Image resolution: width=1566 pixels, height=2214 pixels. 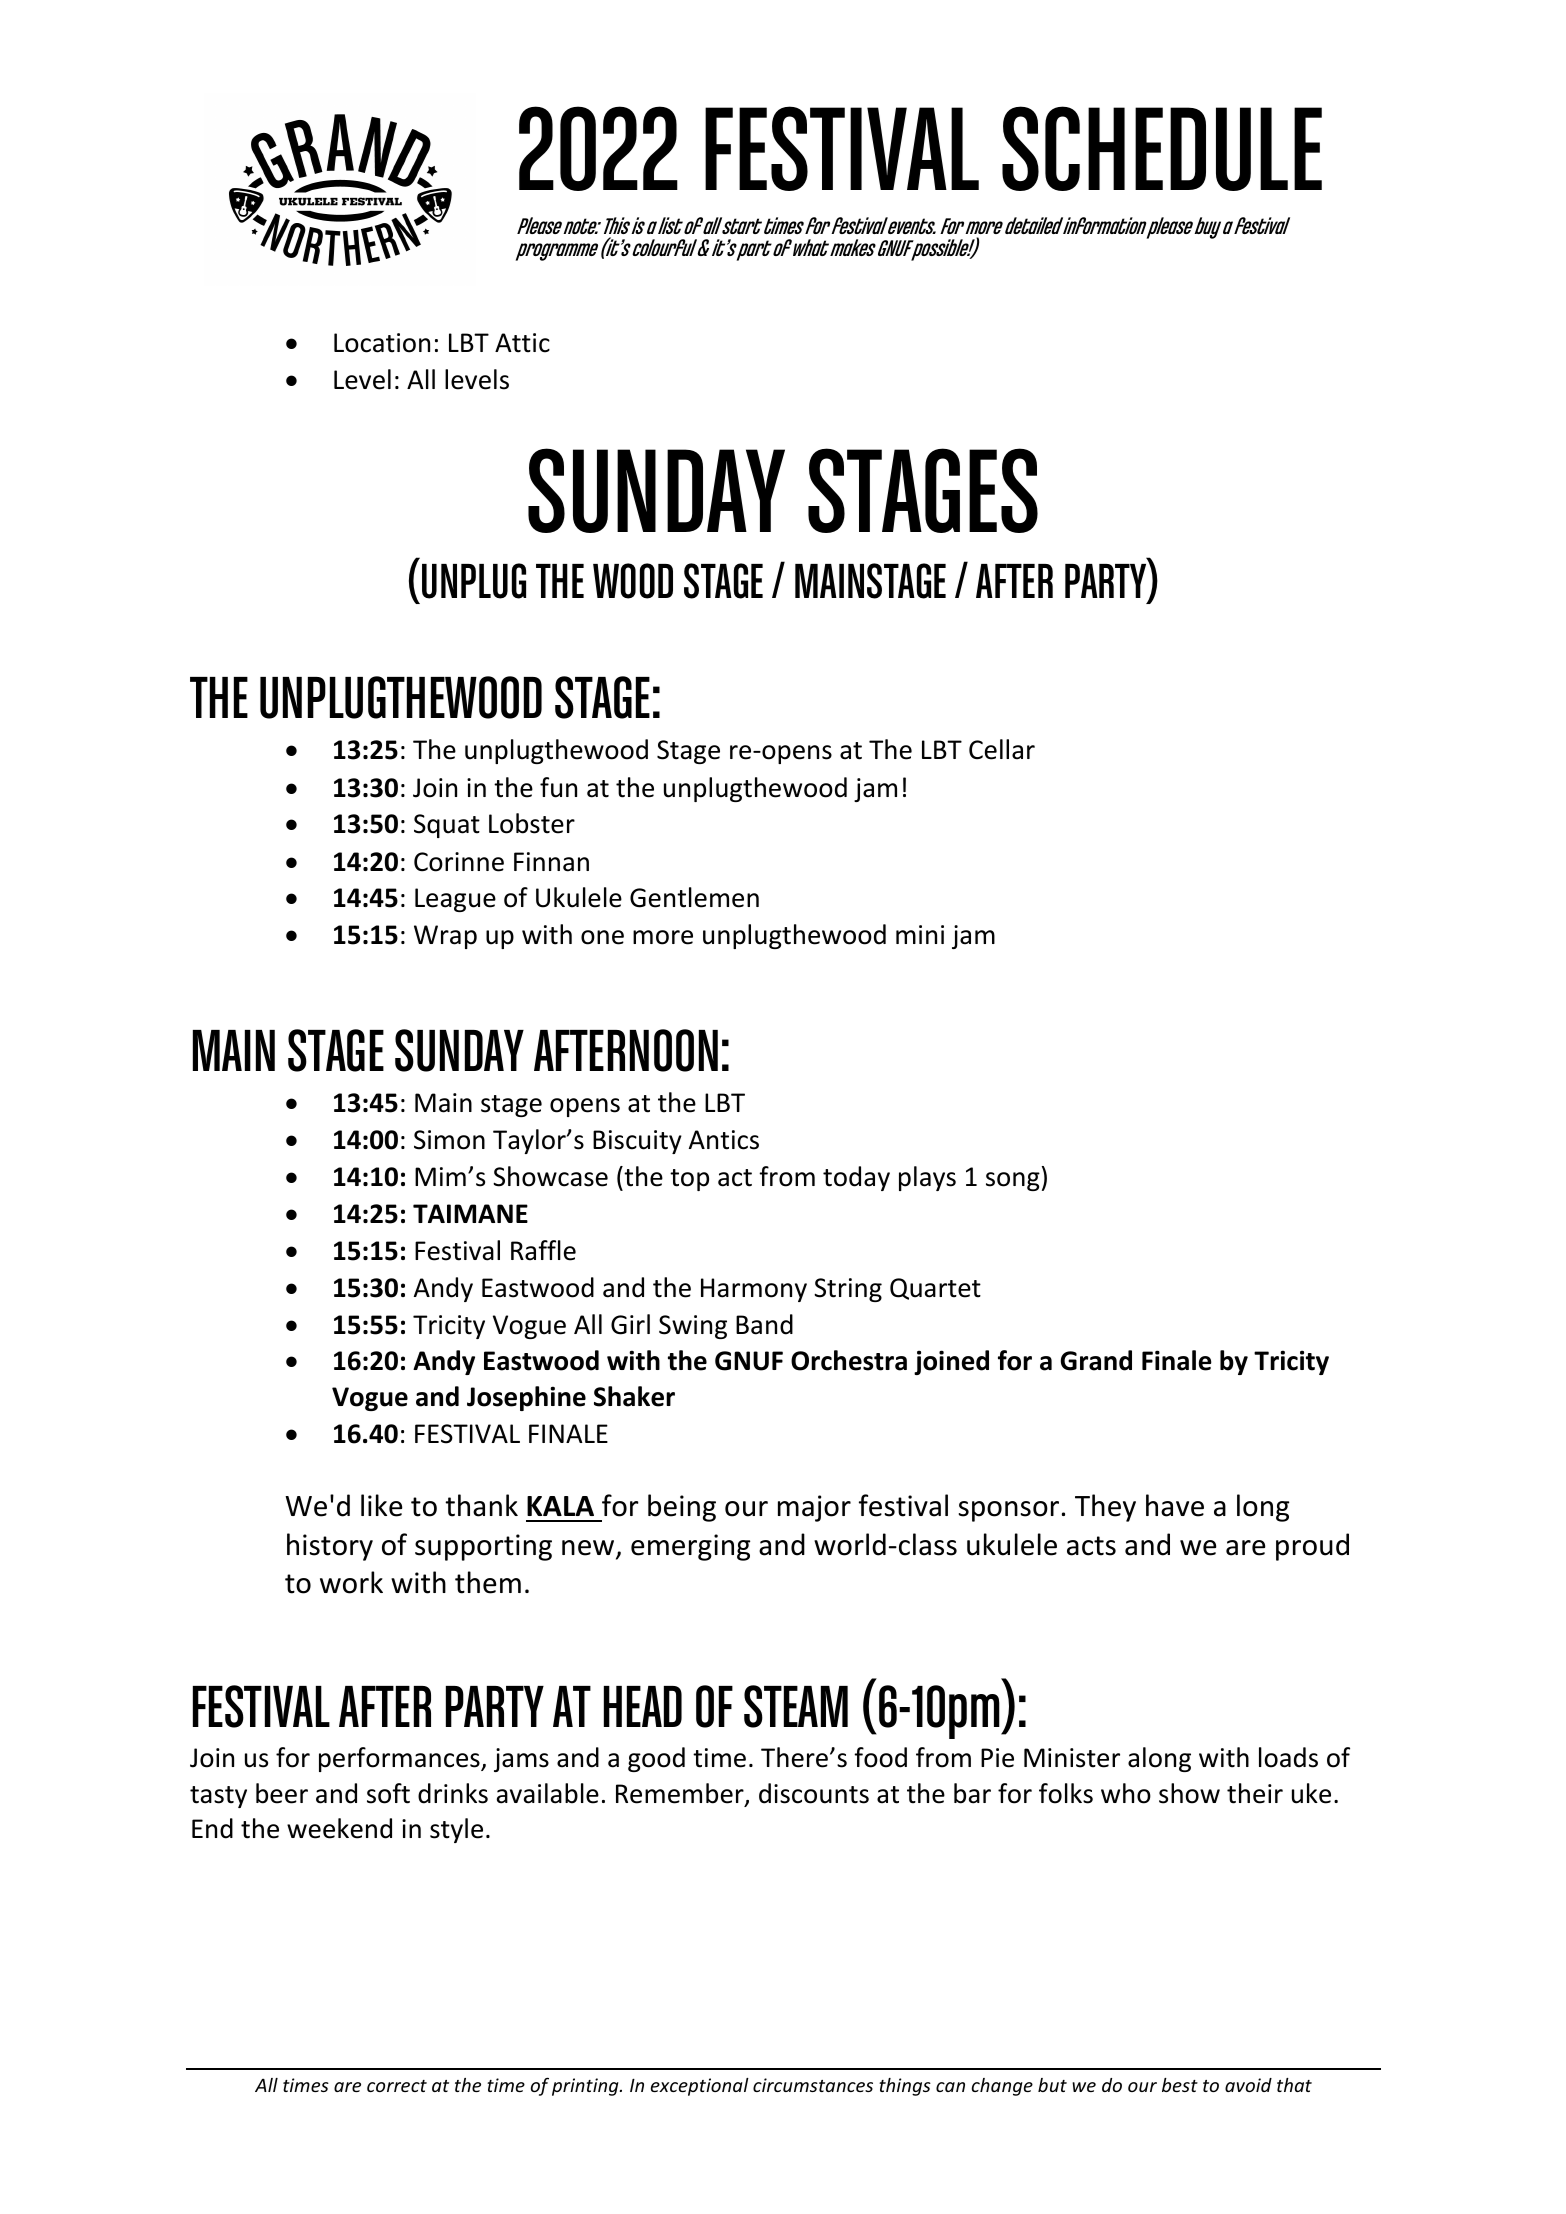 I want to click on Location, so click(x=382, y=343).
